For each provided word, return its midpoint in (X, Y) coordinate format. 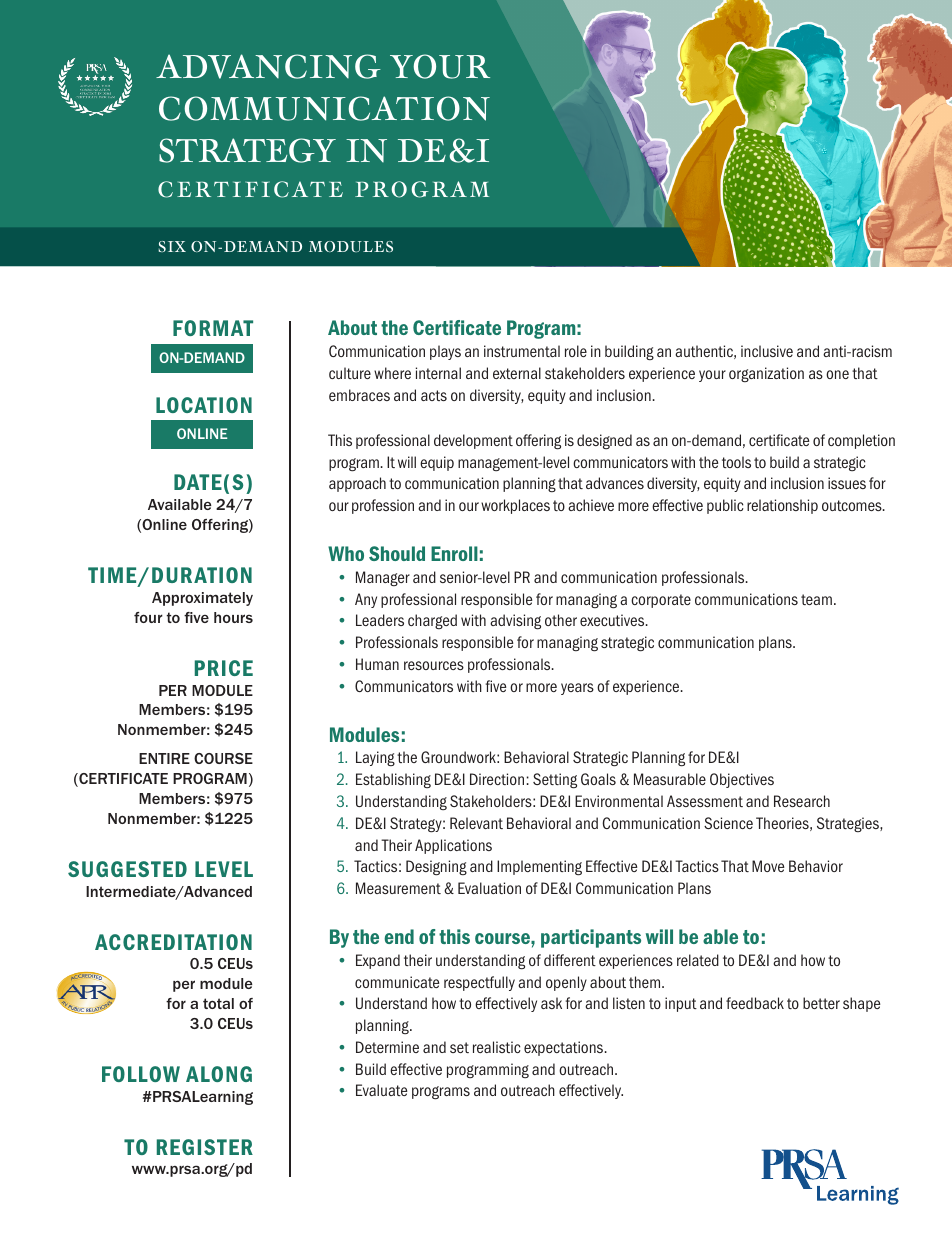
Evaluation (489, 888)
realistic (497, 1047)
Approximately (202, 599)
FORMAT (213, 328)
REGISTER (205, 1147)
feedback (755, 1003)
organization (766, 374)
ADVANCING (268, 66)
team (816, 599)
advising (515, 622)
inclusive (767, 351)
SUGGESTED (127, 869)
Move (768, 866)
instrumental (522, 351)
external (517, 373)
